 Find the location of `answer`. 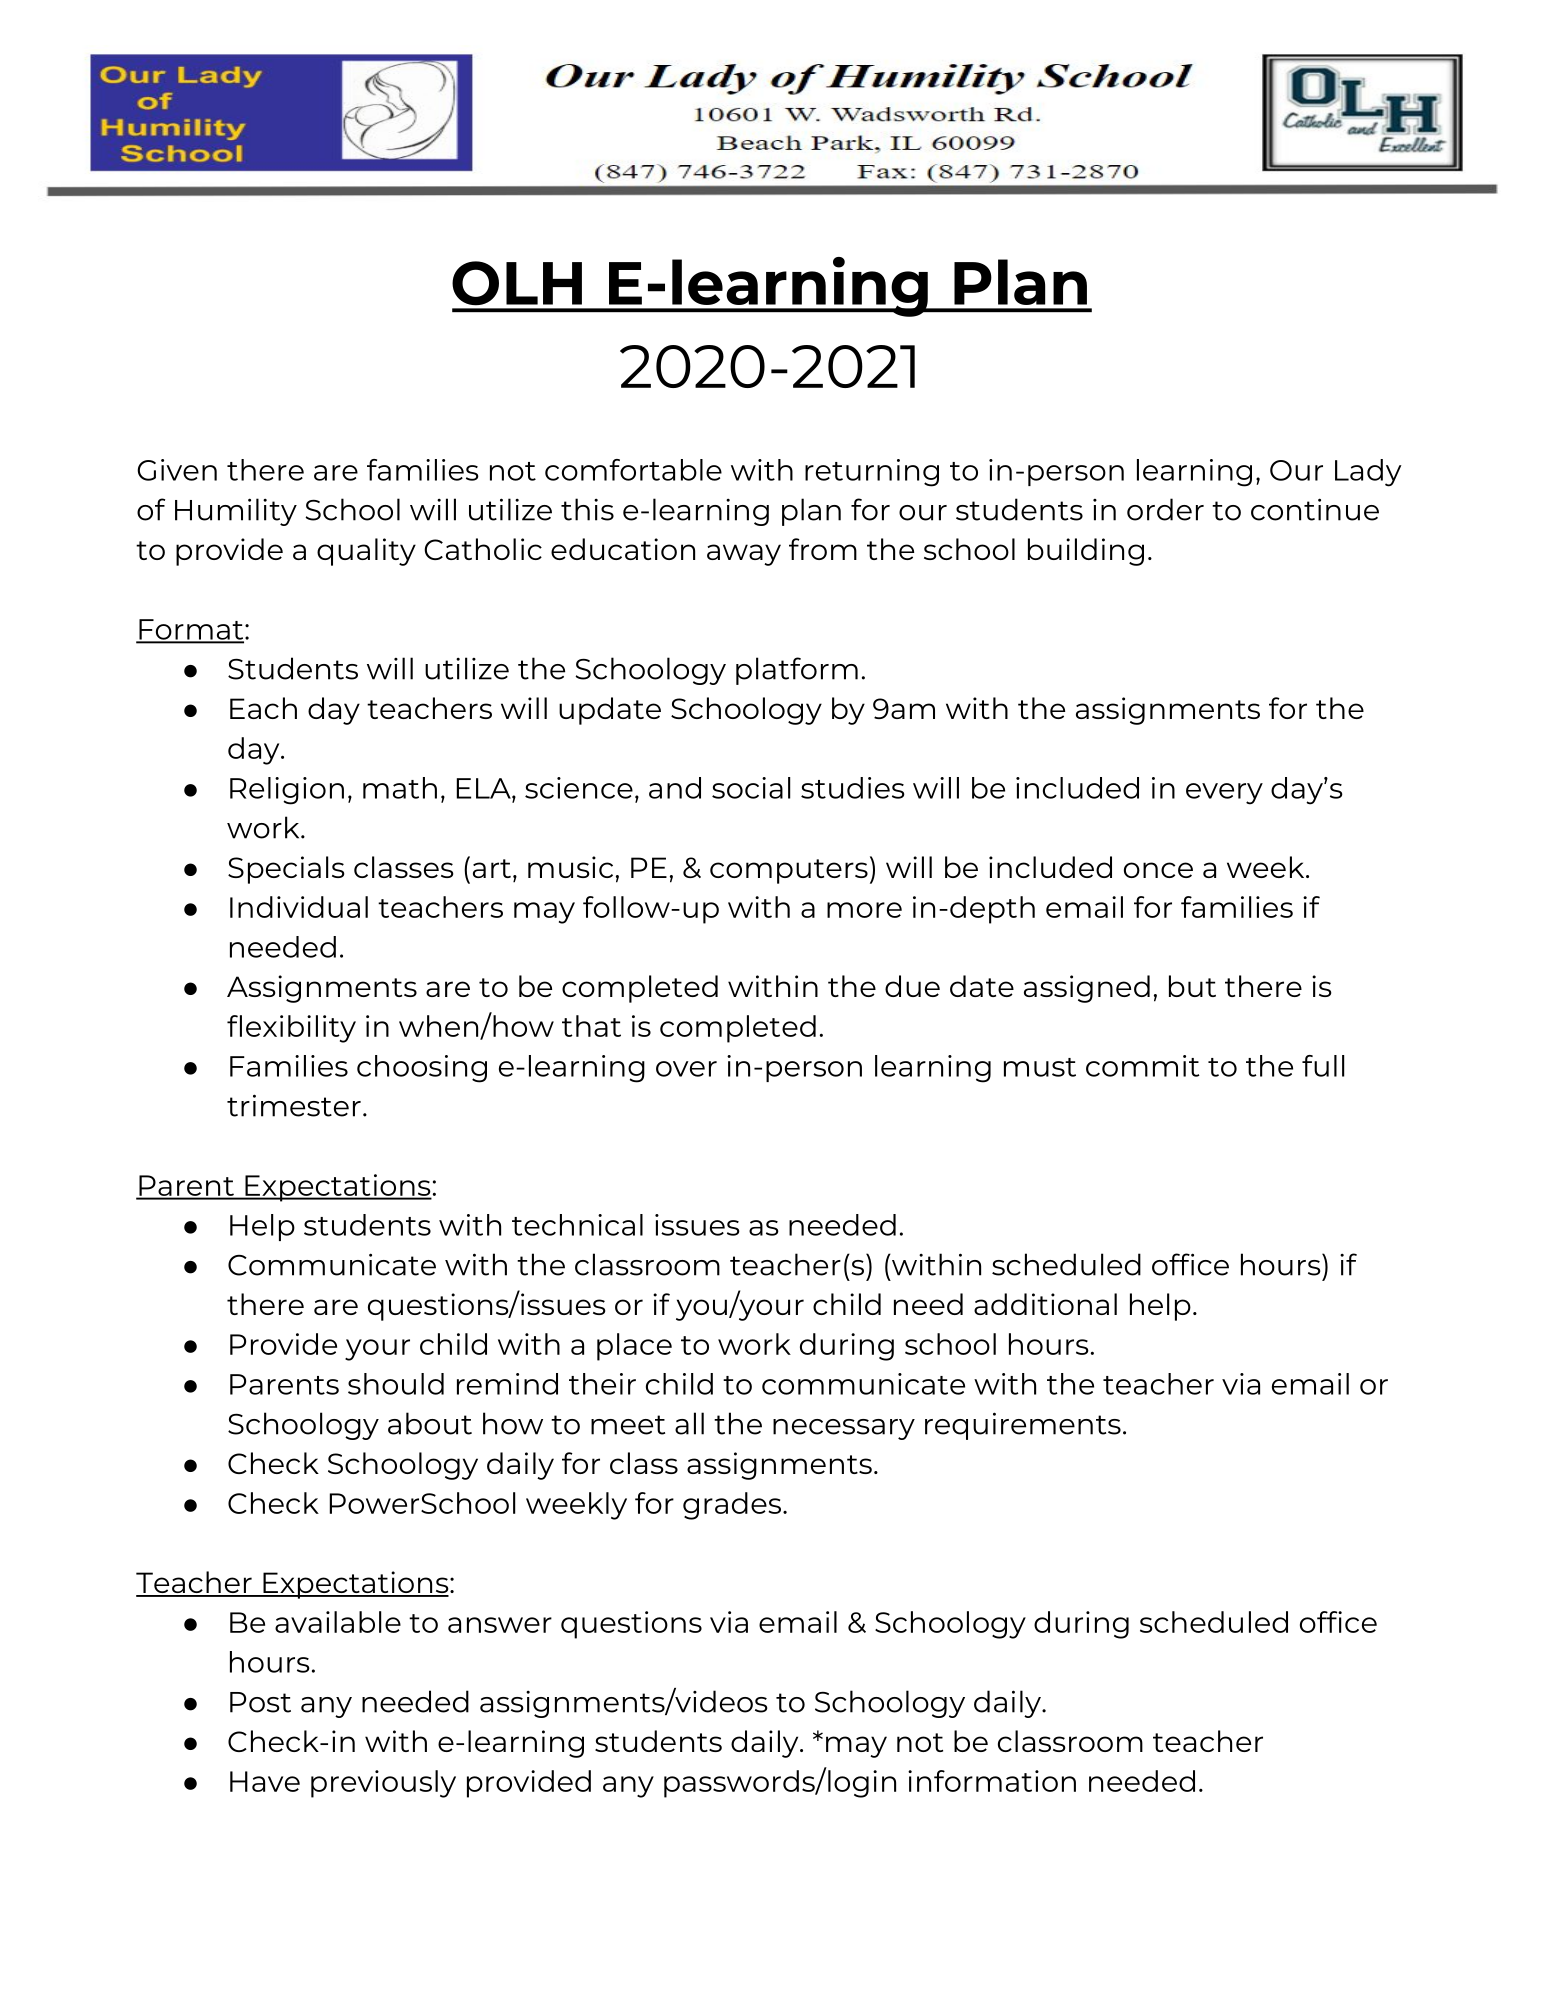

answer is located at coordinates (500, 1625).
